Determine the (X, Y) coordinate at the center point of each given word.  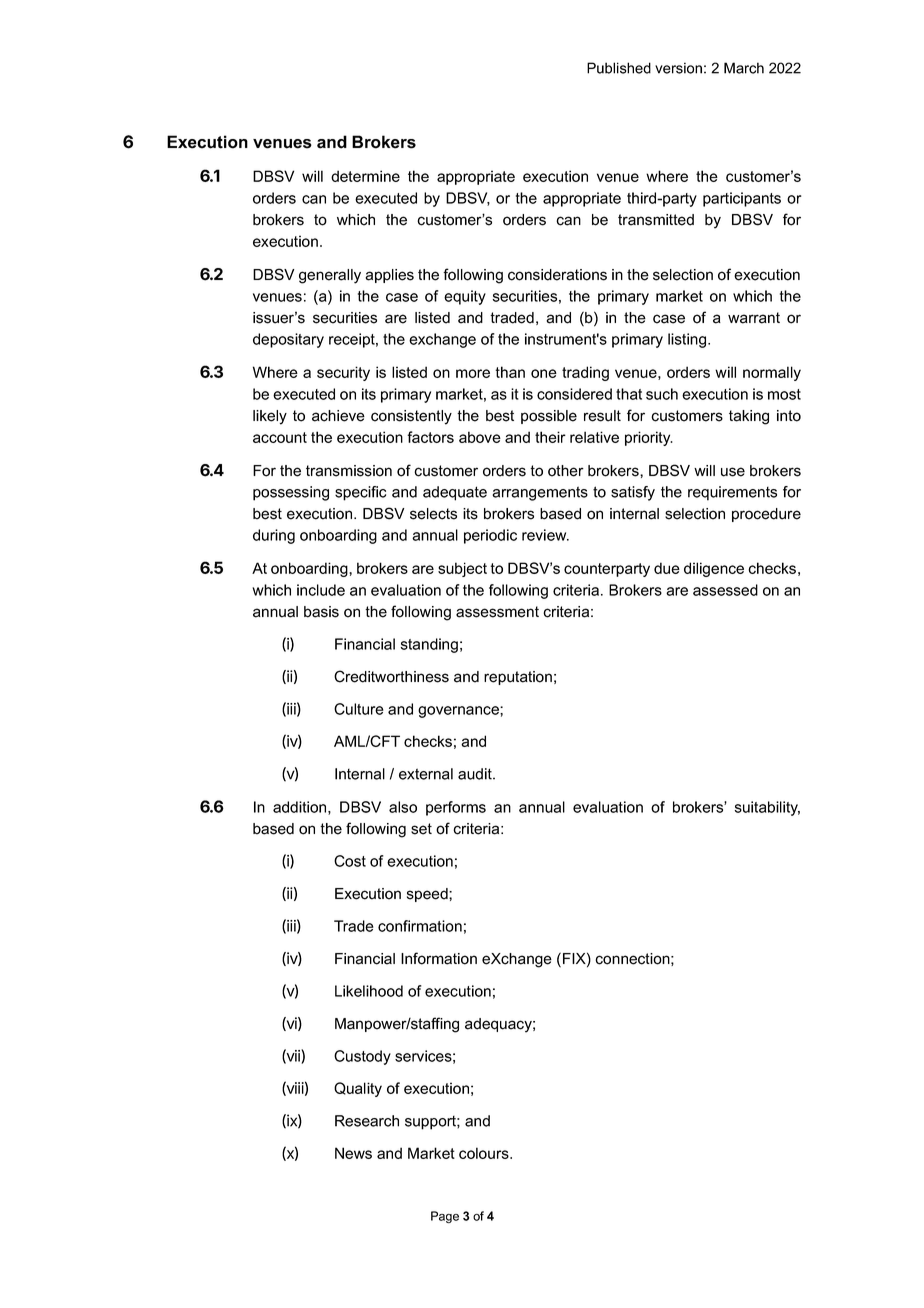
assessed (725, 590)
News (353, 1153)
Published (619, 68)
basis (321, 612)
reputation (518, 678)
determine (365, 176)
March (744, 68)
